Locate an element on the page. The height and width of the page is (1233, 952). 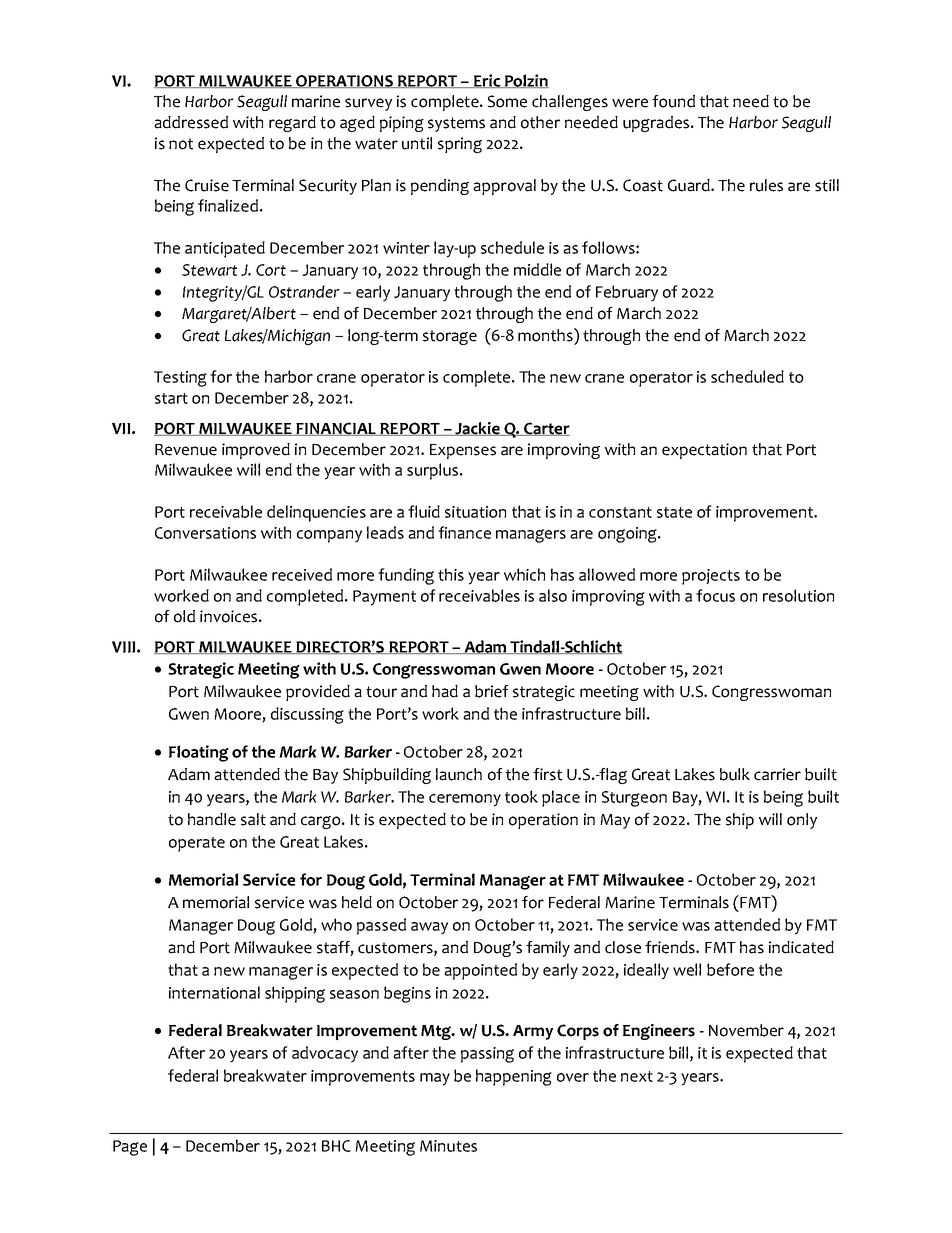
Revenue is located at coordinates (186, 450).
